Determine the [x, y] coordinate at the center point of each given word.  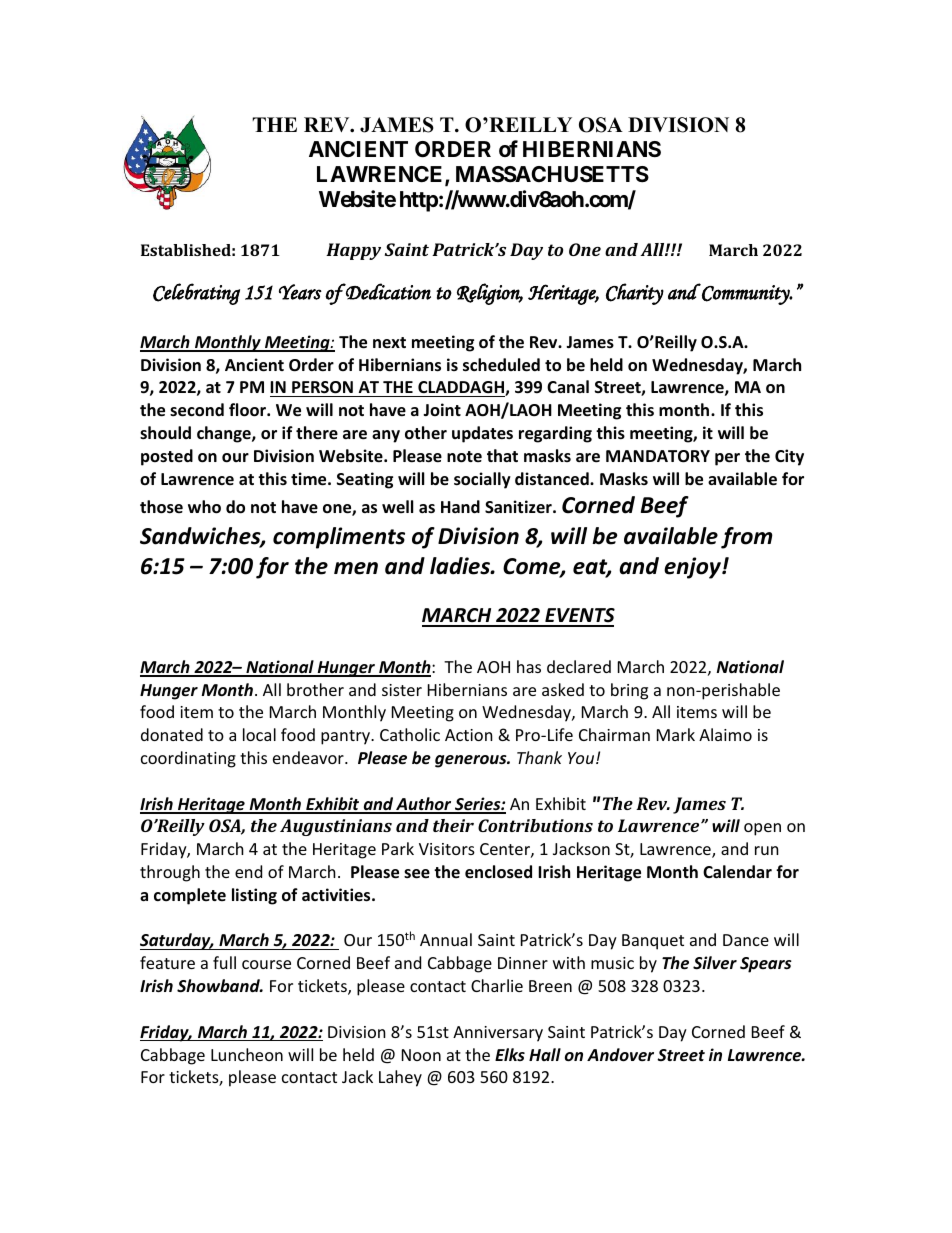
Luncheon [247, 1054]
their [453, 825]
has [529, 666]
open [762, 829]
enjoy [693, 568]
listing [254, 896]
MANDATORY [658, 456]
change [225, 434]
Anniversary [498, 1034]
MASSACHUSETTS [552, 174]
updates [482, 434]
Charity [635, 294]
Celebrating [196, 294]
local [259, 734]
